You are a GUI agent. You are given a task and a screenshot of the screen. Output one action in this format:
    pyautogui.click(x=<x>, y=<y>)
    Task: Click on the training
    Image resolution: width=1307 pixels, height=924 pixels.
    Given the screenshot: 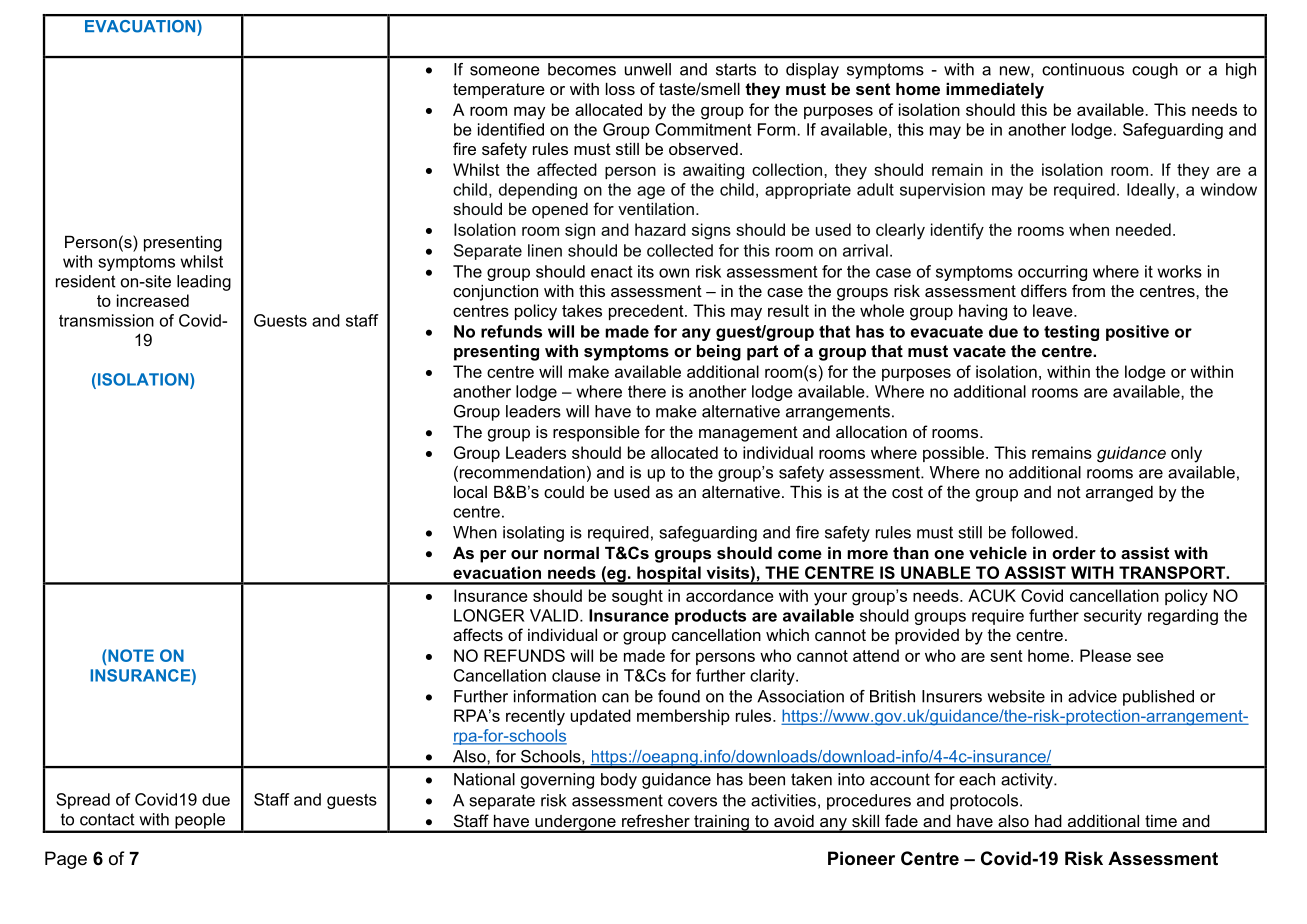 What is the action you would take?
    pyautogui.click(x=721, y=824)
